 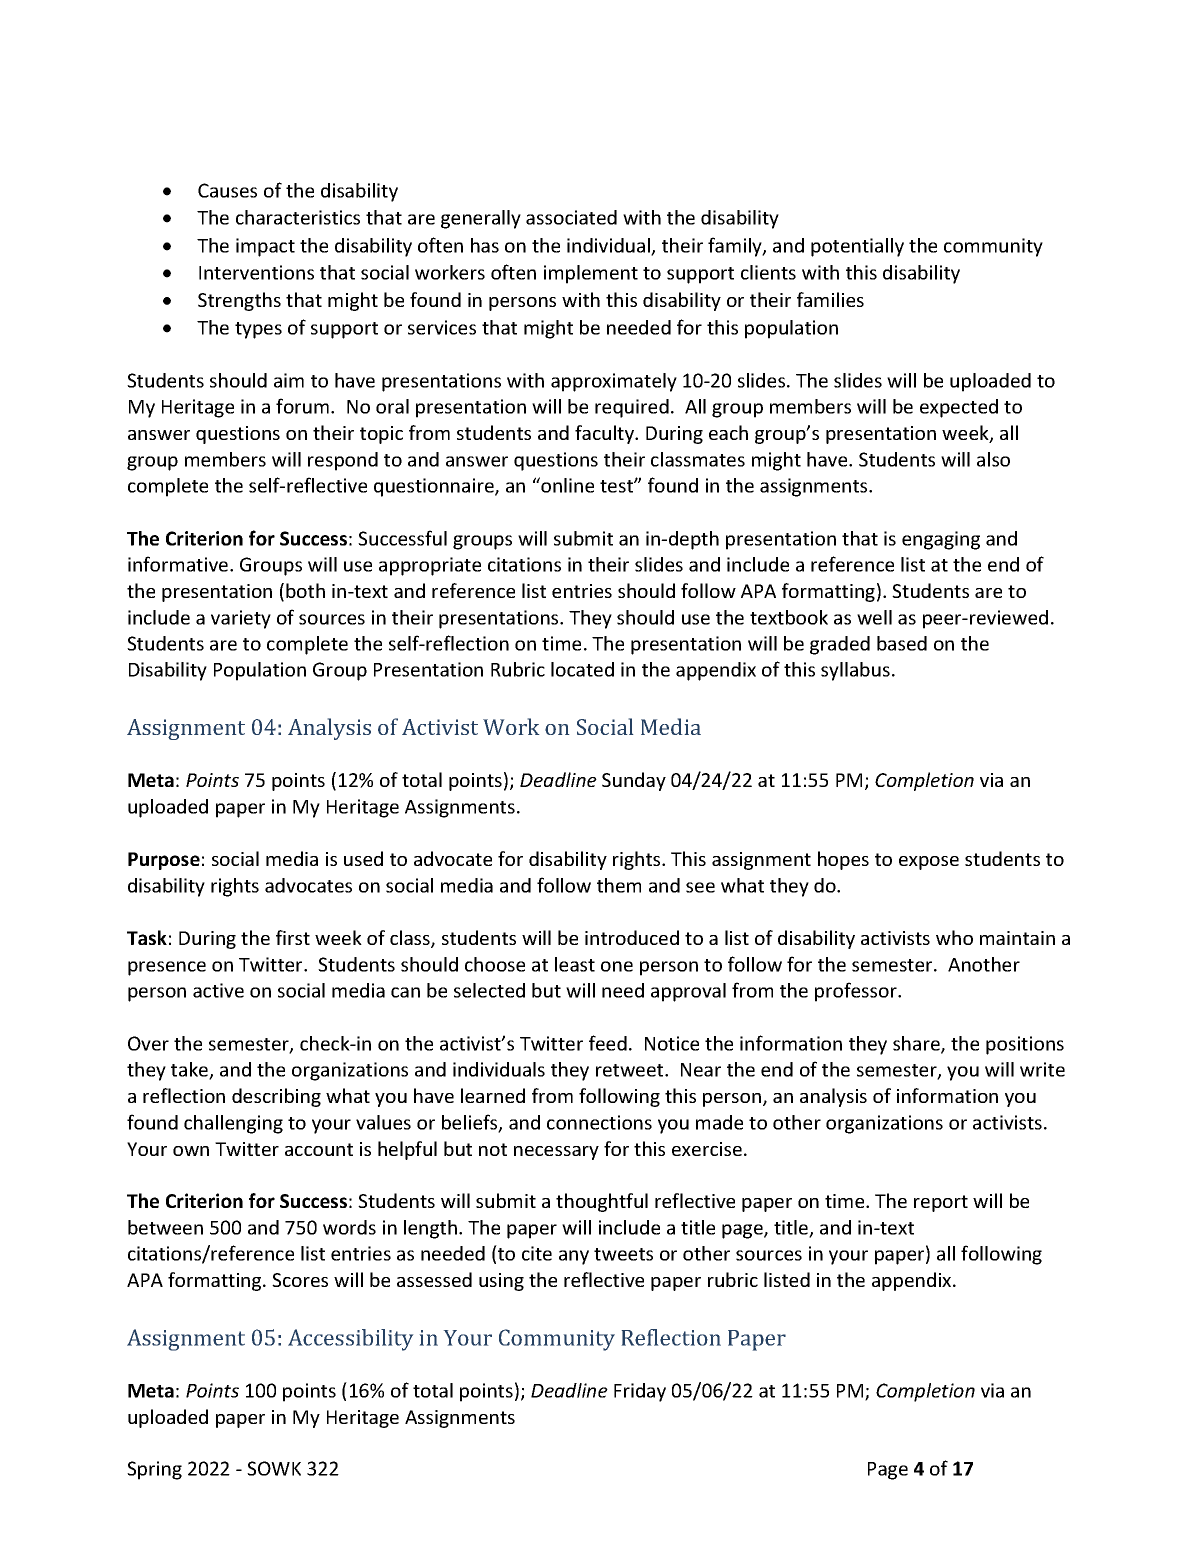 I want to click on potentially, so click(x=857, y=247).
